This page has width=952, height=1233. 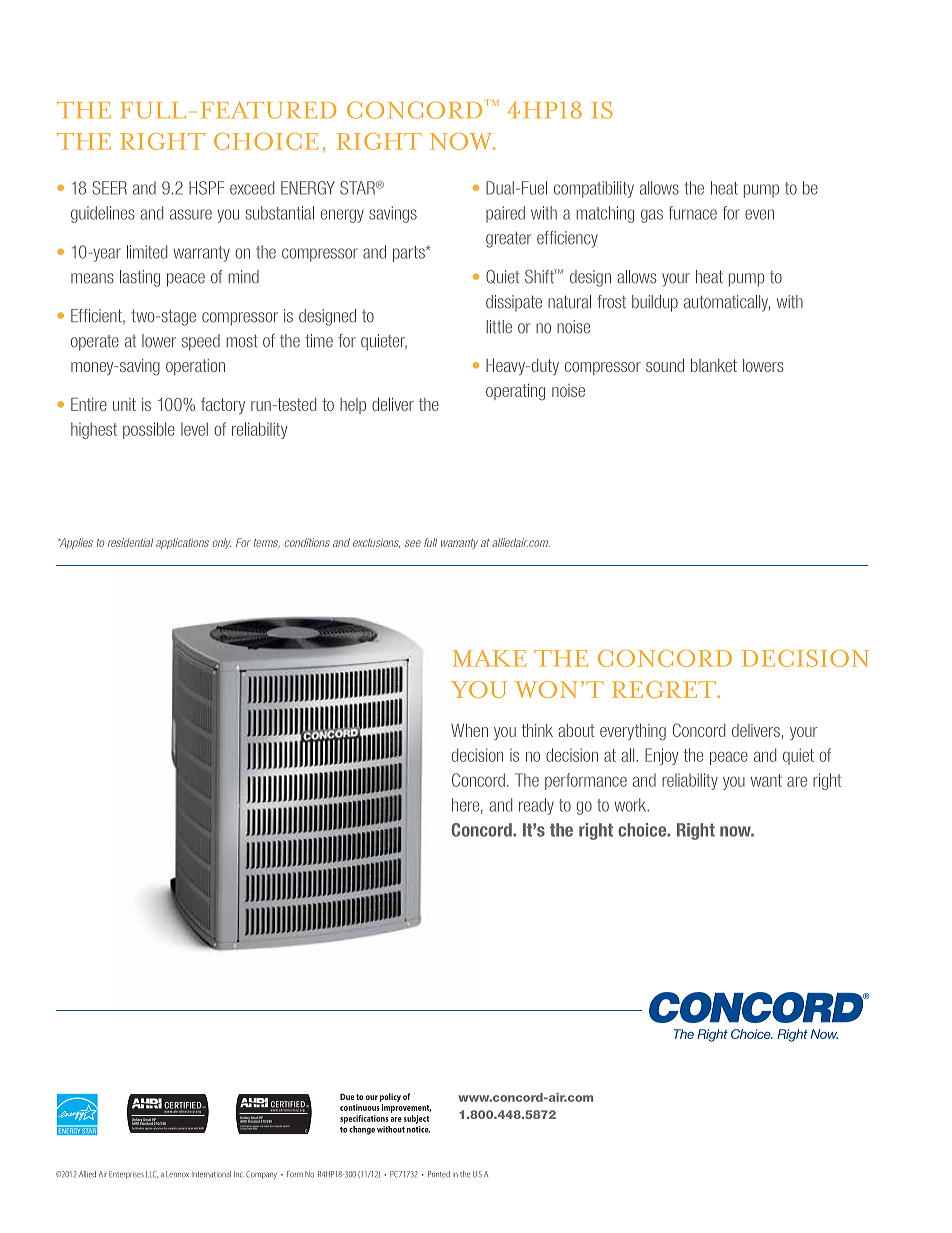 I want to click on Enjoy, so click(x=662, y=756).
